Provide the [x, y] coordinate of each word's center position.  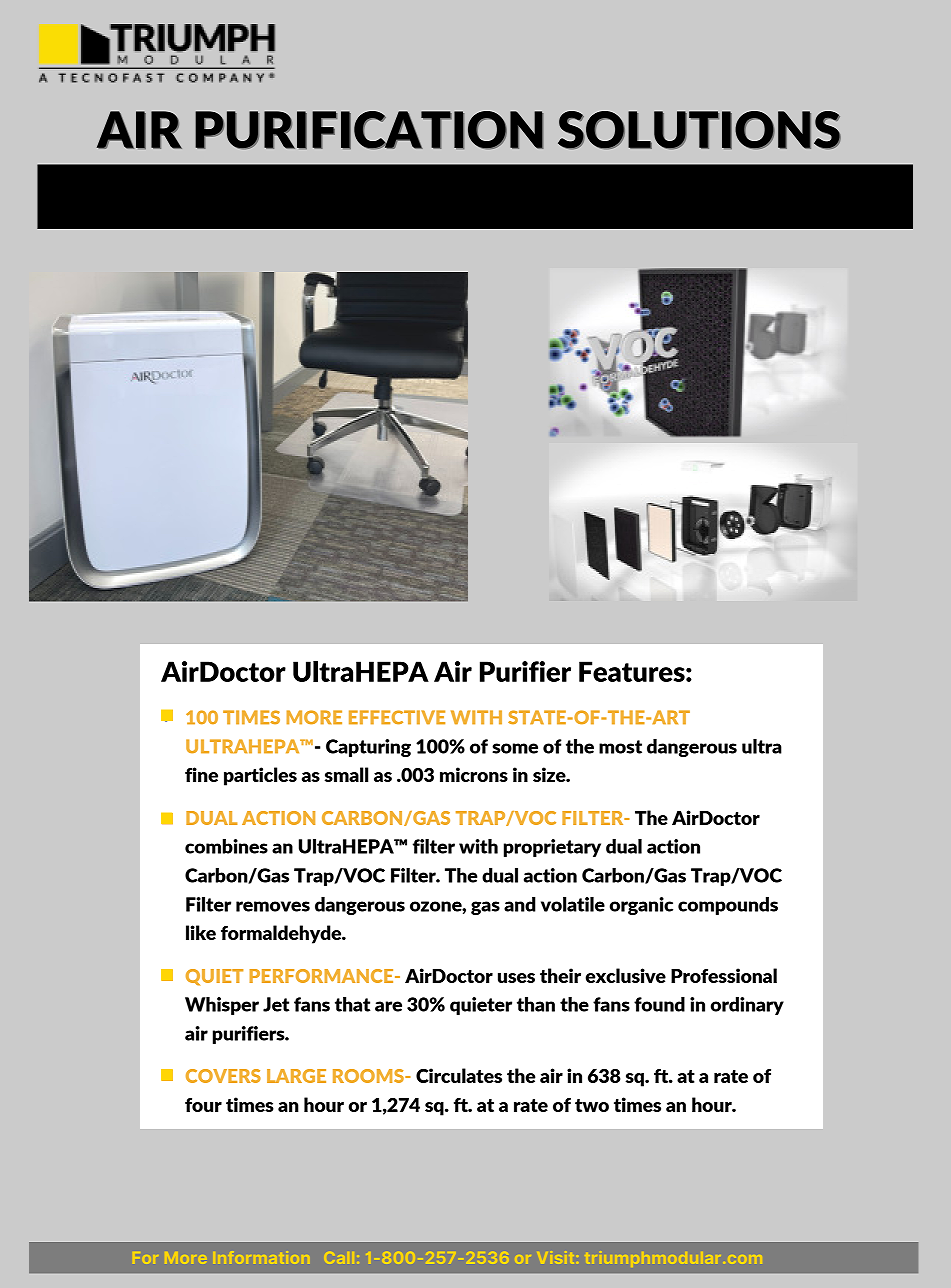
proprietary [552, 848]
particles [260, 776]
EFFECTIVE [397, 717]
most [620, 747]
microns [474, 774]
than [536, 1004]
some [515, 748]
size [550, 774]
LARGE [296, 1076]
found [659, 1004]
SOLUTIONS [699, 130]
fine [201, 774]
